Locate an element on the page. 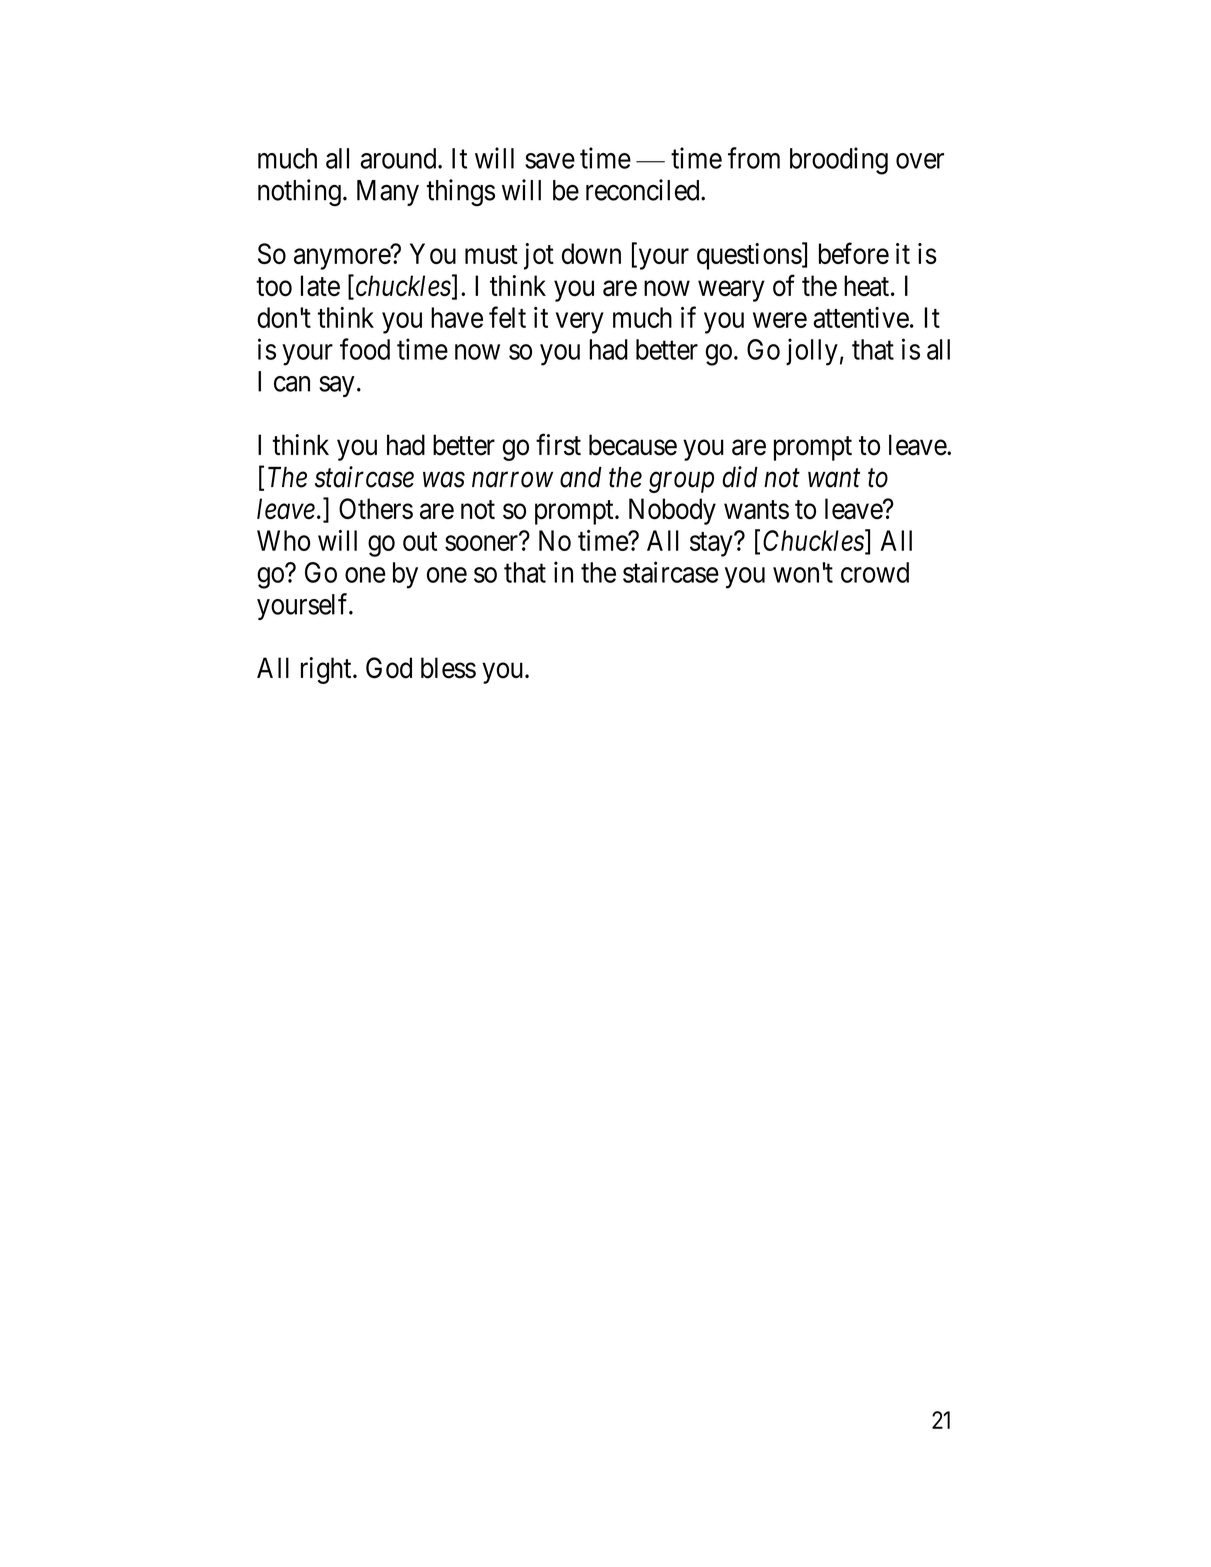 This image has height=1567, width=1211. was is located at coordinates (444, 480).
